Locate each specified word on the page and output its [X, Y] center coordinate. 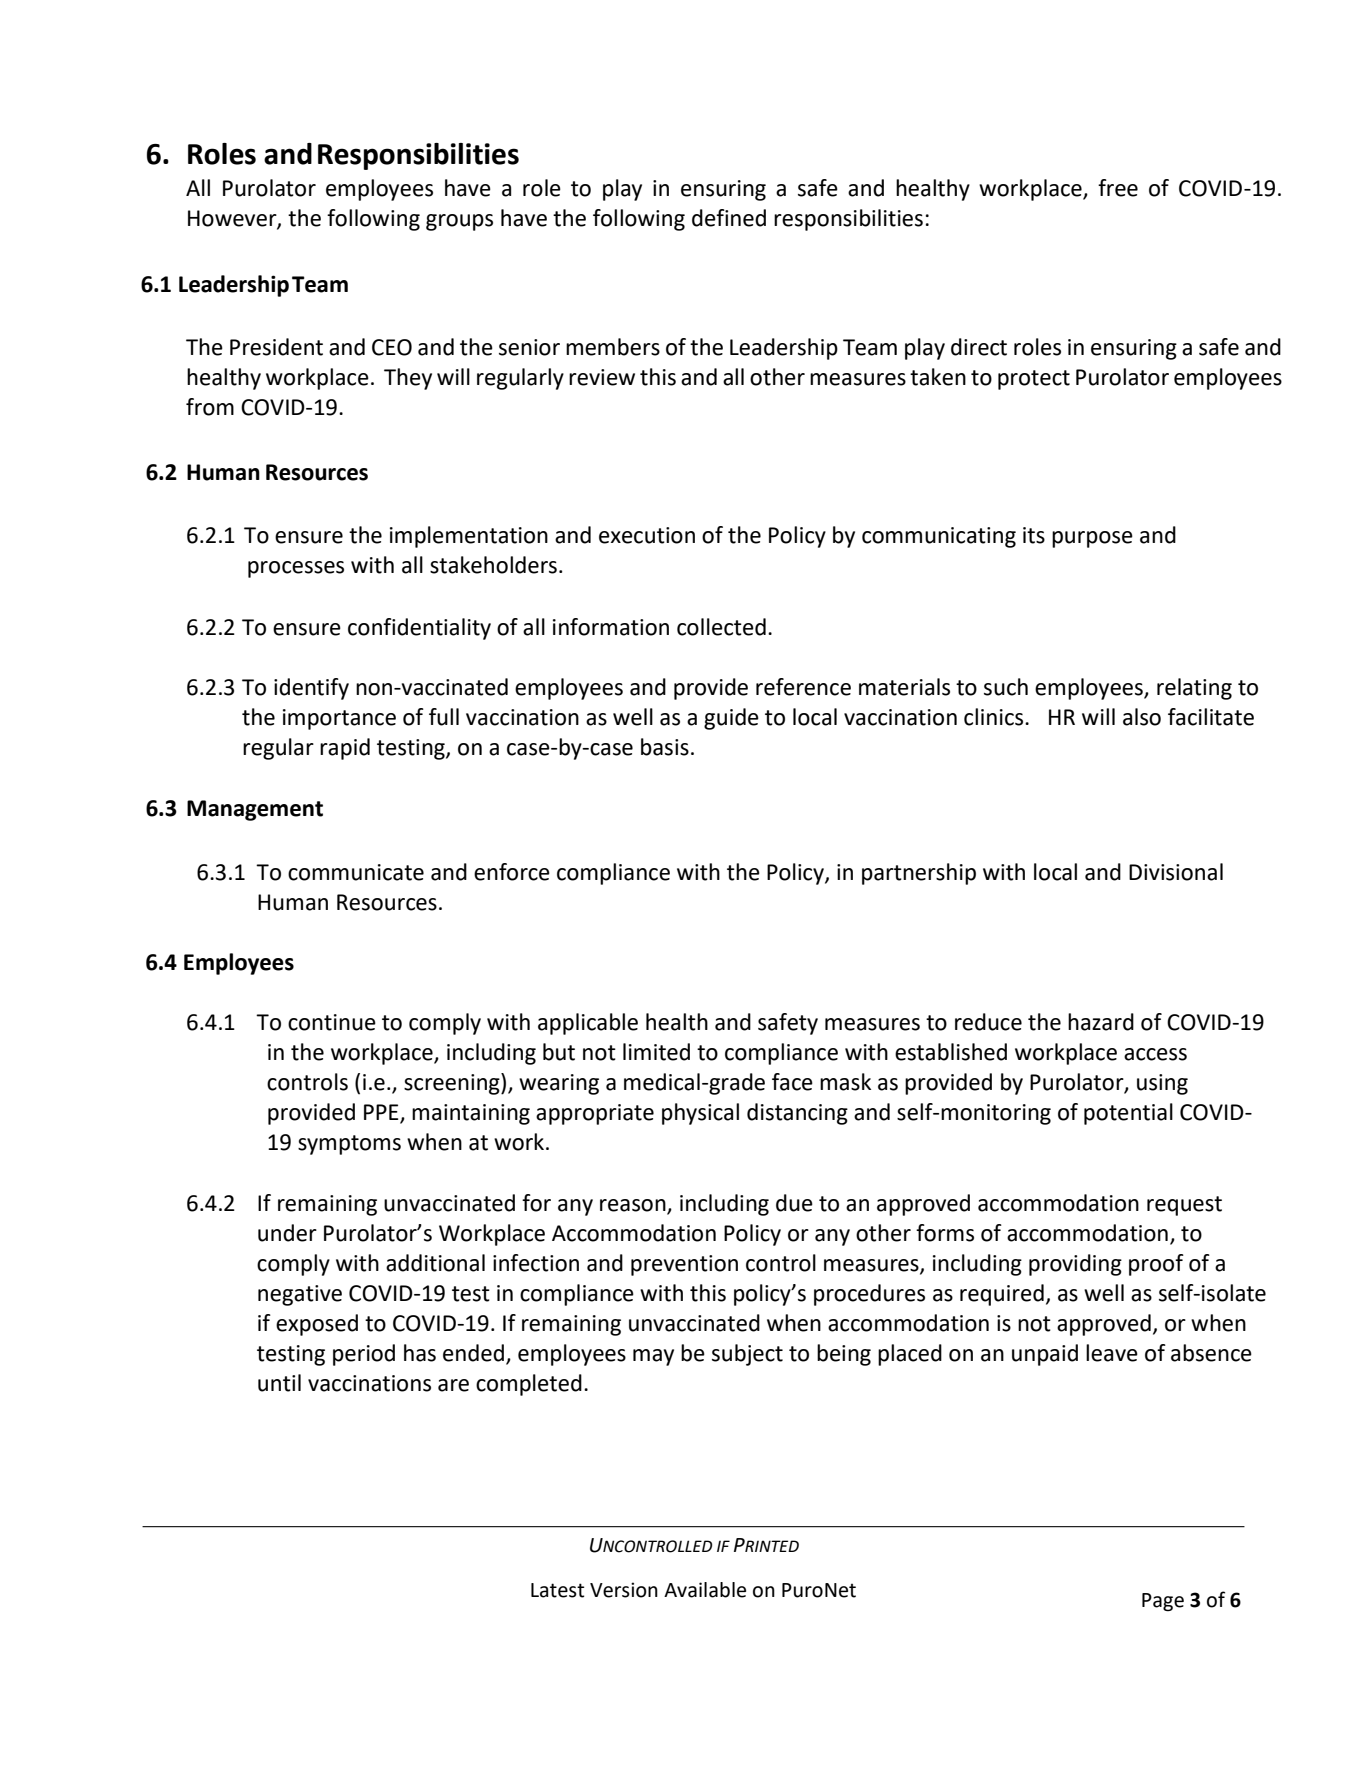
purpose [1092, 539]
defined [729, 218]
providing [1075, 1265]
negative [300, 1295]
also [1142, 717]
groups [459, 222]
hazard [1101, 1022]
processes [296, 569]
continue [332, 1022]
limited [656, 1052]
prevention [684, 1265]
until [279, 1383]
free [1118, 188]
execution [647, 535]
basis [665, 747]
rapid [345, 749]
